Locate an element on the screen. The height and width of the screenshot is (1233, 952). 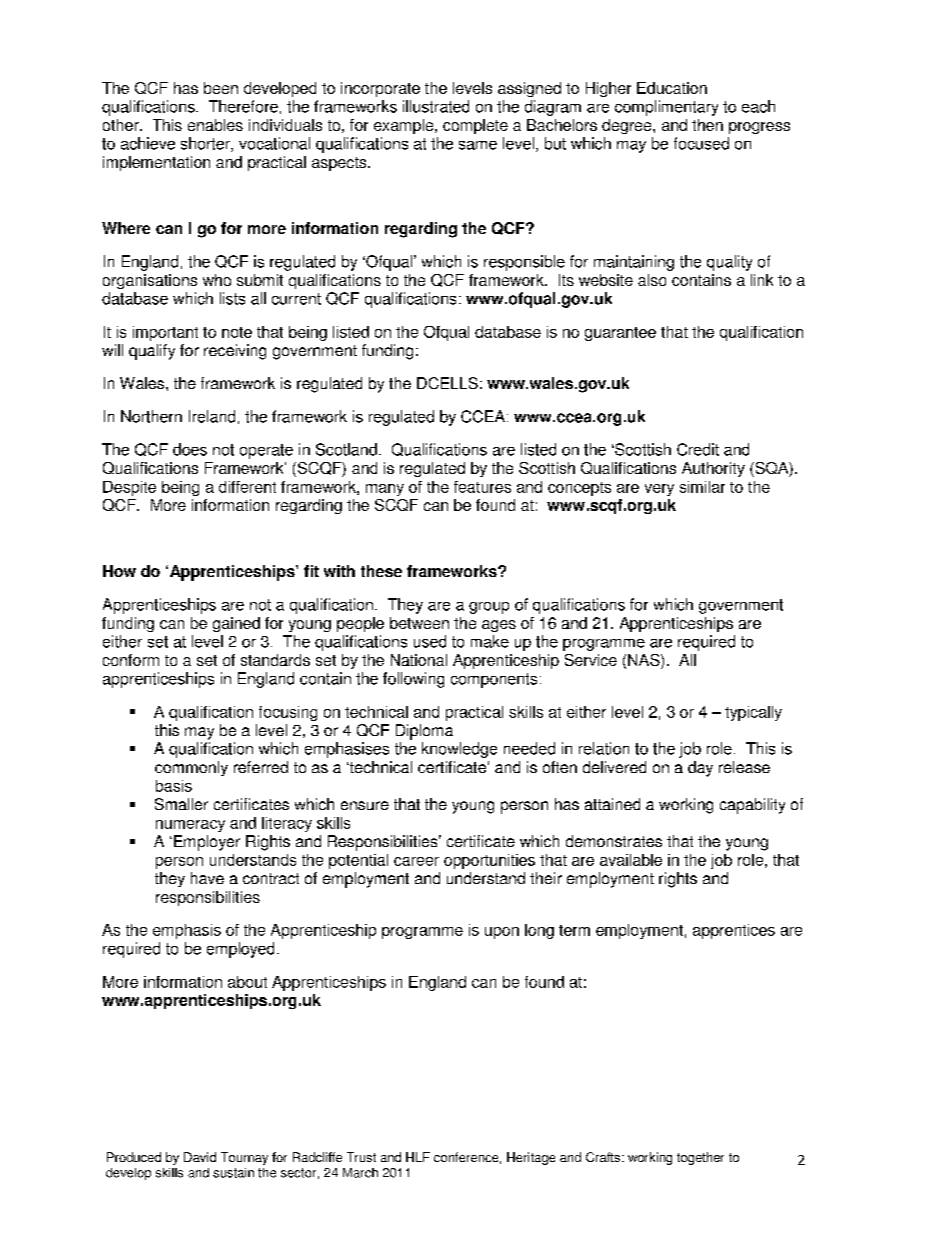
complimentary is located at coordinates (666, 108).
